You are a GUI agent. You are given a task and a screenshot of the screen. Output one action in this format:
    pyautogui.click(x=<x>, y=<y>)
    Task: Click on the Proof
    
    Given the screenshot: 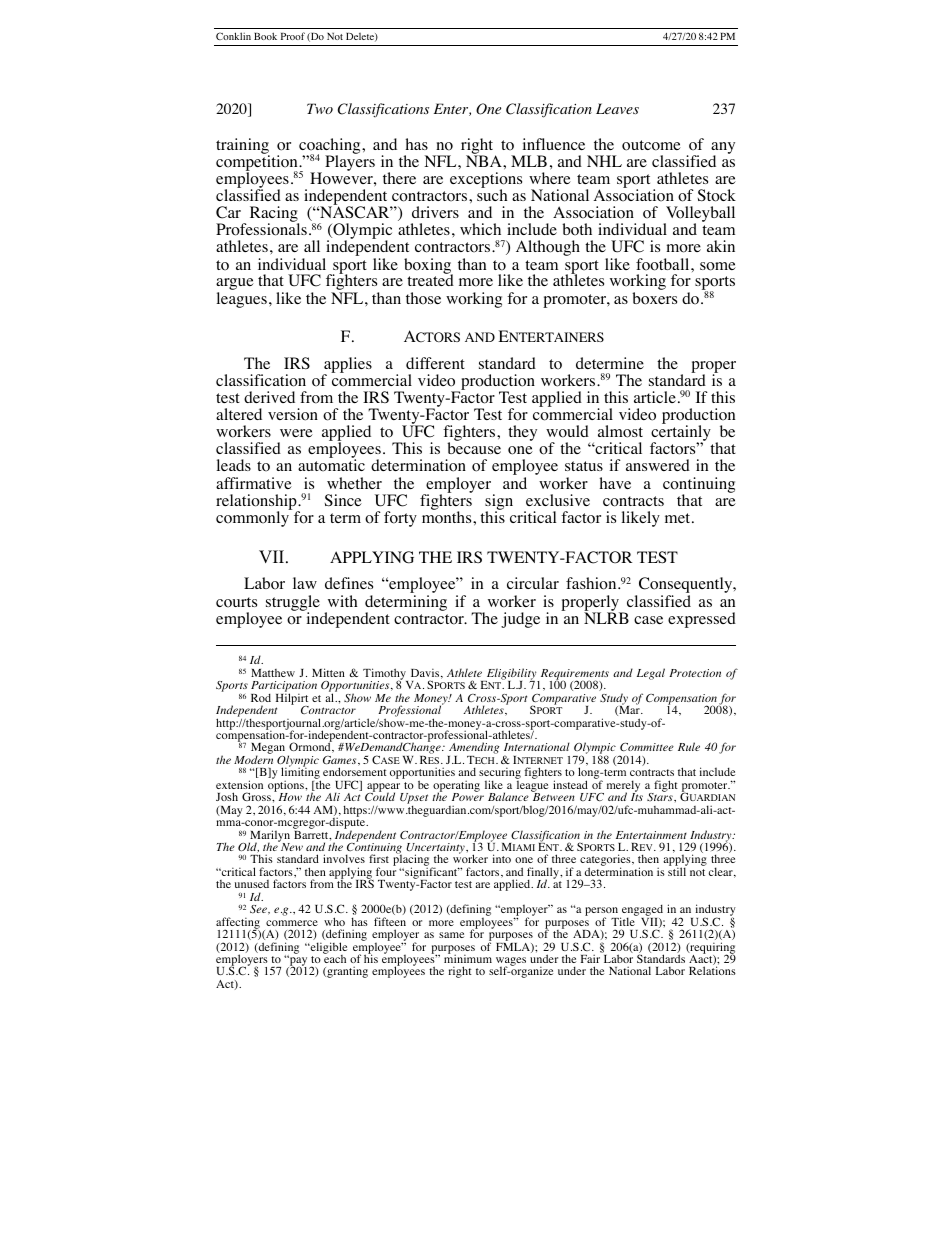 What is the action you would take?
    pyautogui.click(x=293, y=36)
